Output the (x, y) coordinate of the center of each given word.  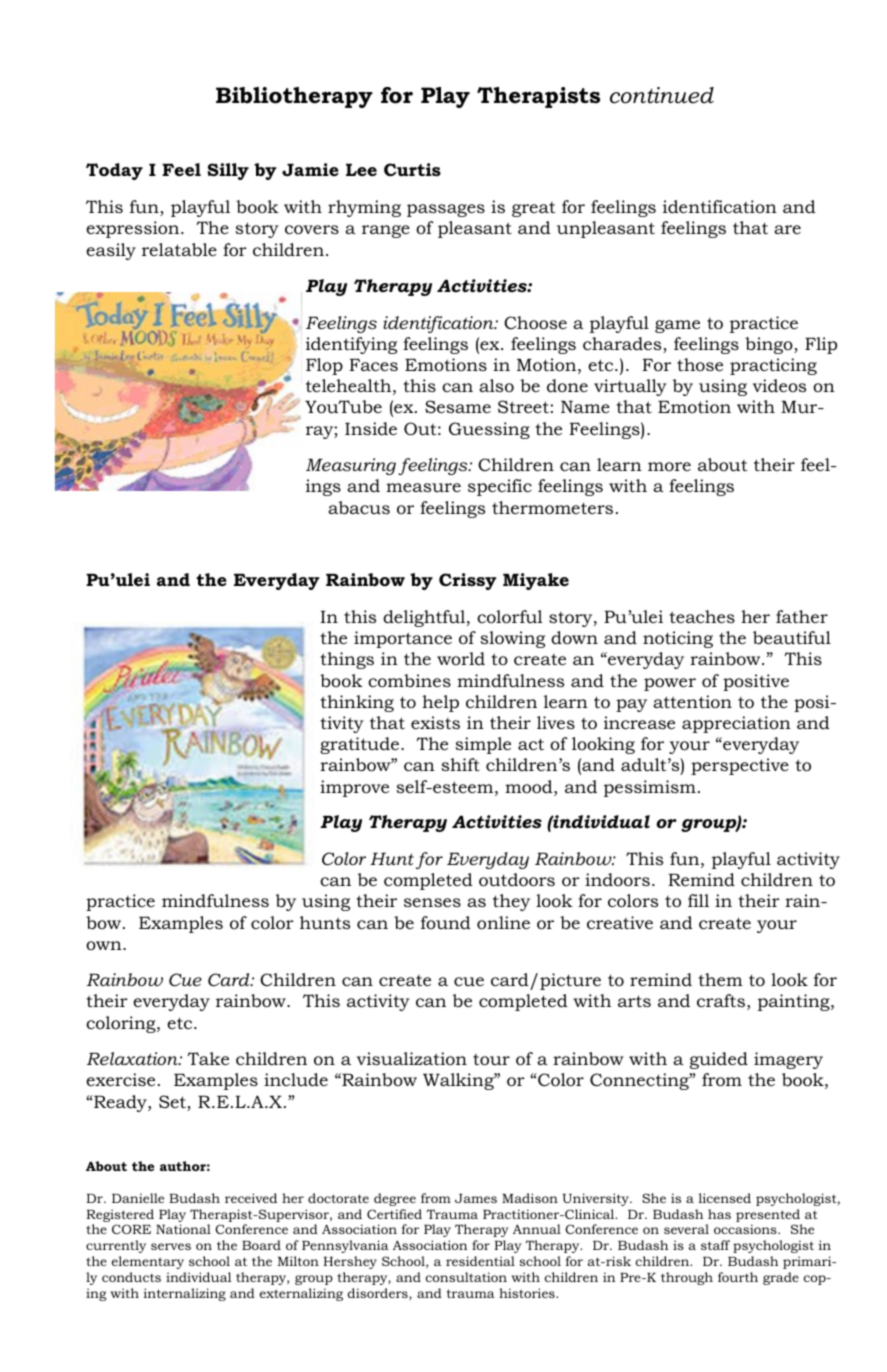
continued (662, 95)
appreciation (736, 724)
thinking (357, 703)
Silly (228, 171)
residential (480, 1261)
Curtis (412, 170)
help (440, 703)
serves (171, 1246)
